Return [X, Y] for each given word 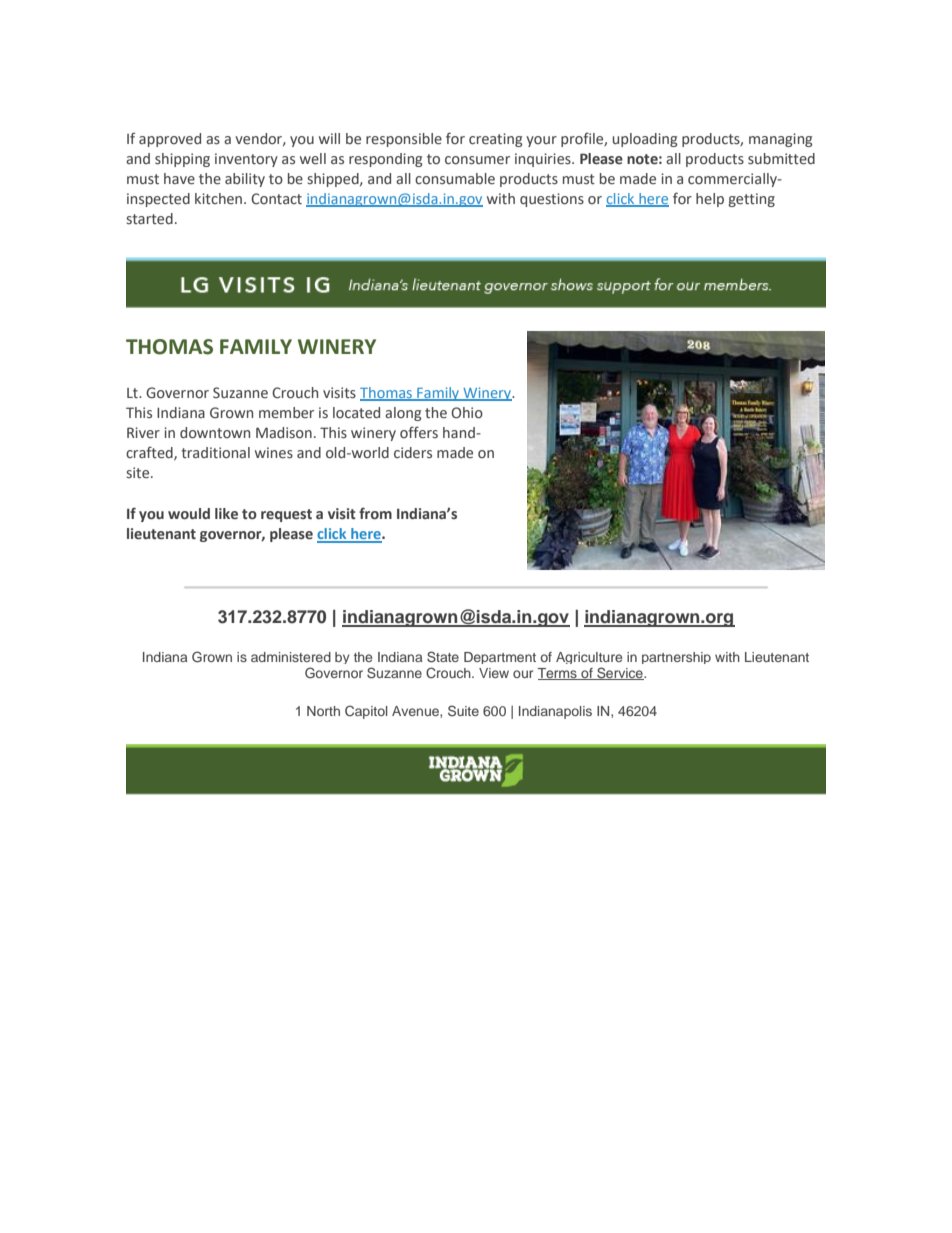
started [149, 218]
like [226, 514]
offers [419, 432]
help [710, 200]
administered [291, 657]
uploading [645, 140]
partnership [676, 658]
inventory [246, 160]
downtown [215, 433]
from [375, 513]
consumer [477, 160]
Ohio [467, 413]
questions [552, 200]
